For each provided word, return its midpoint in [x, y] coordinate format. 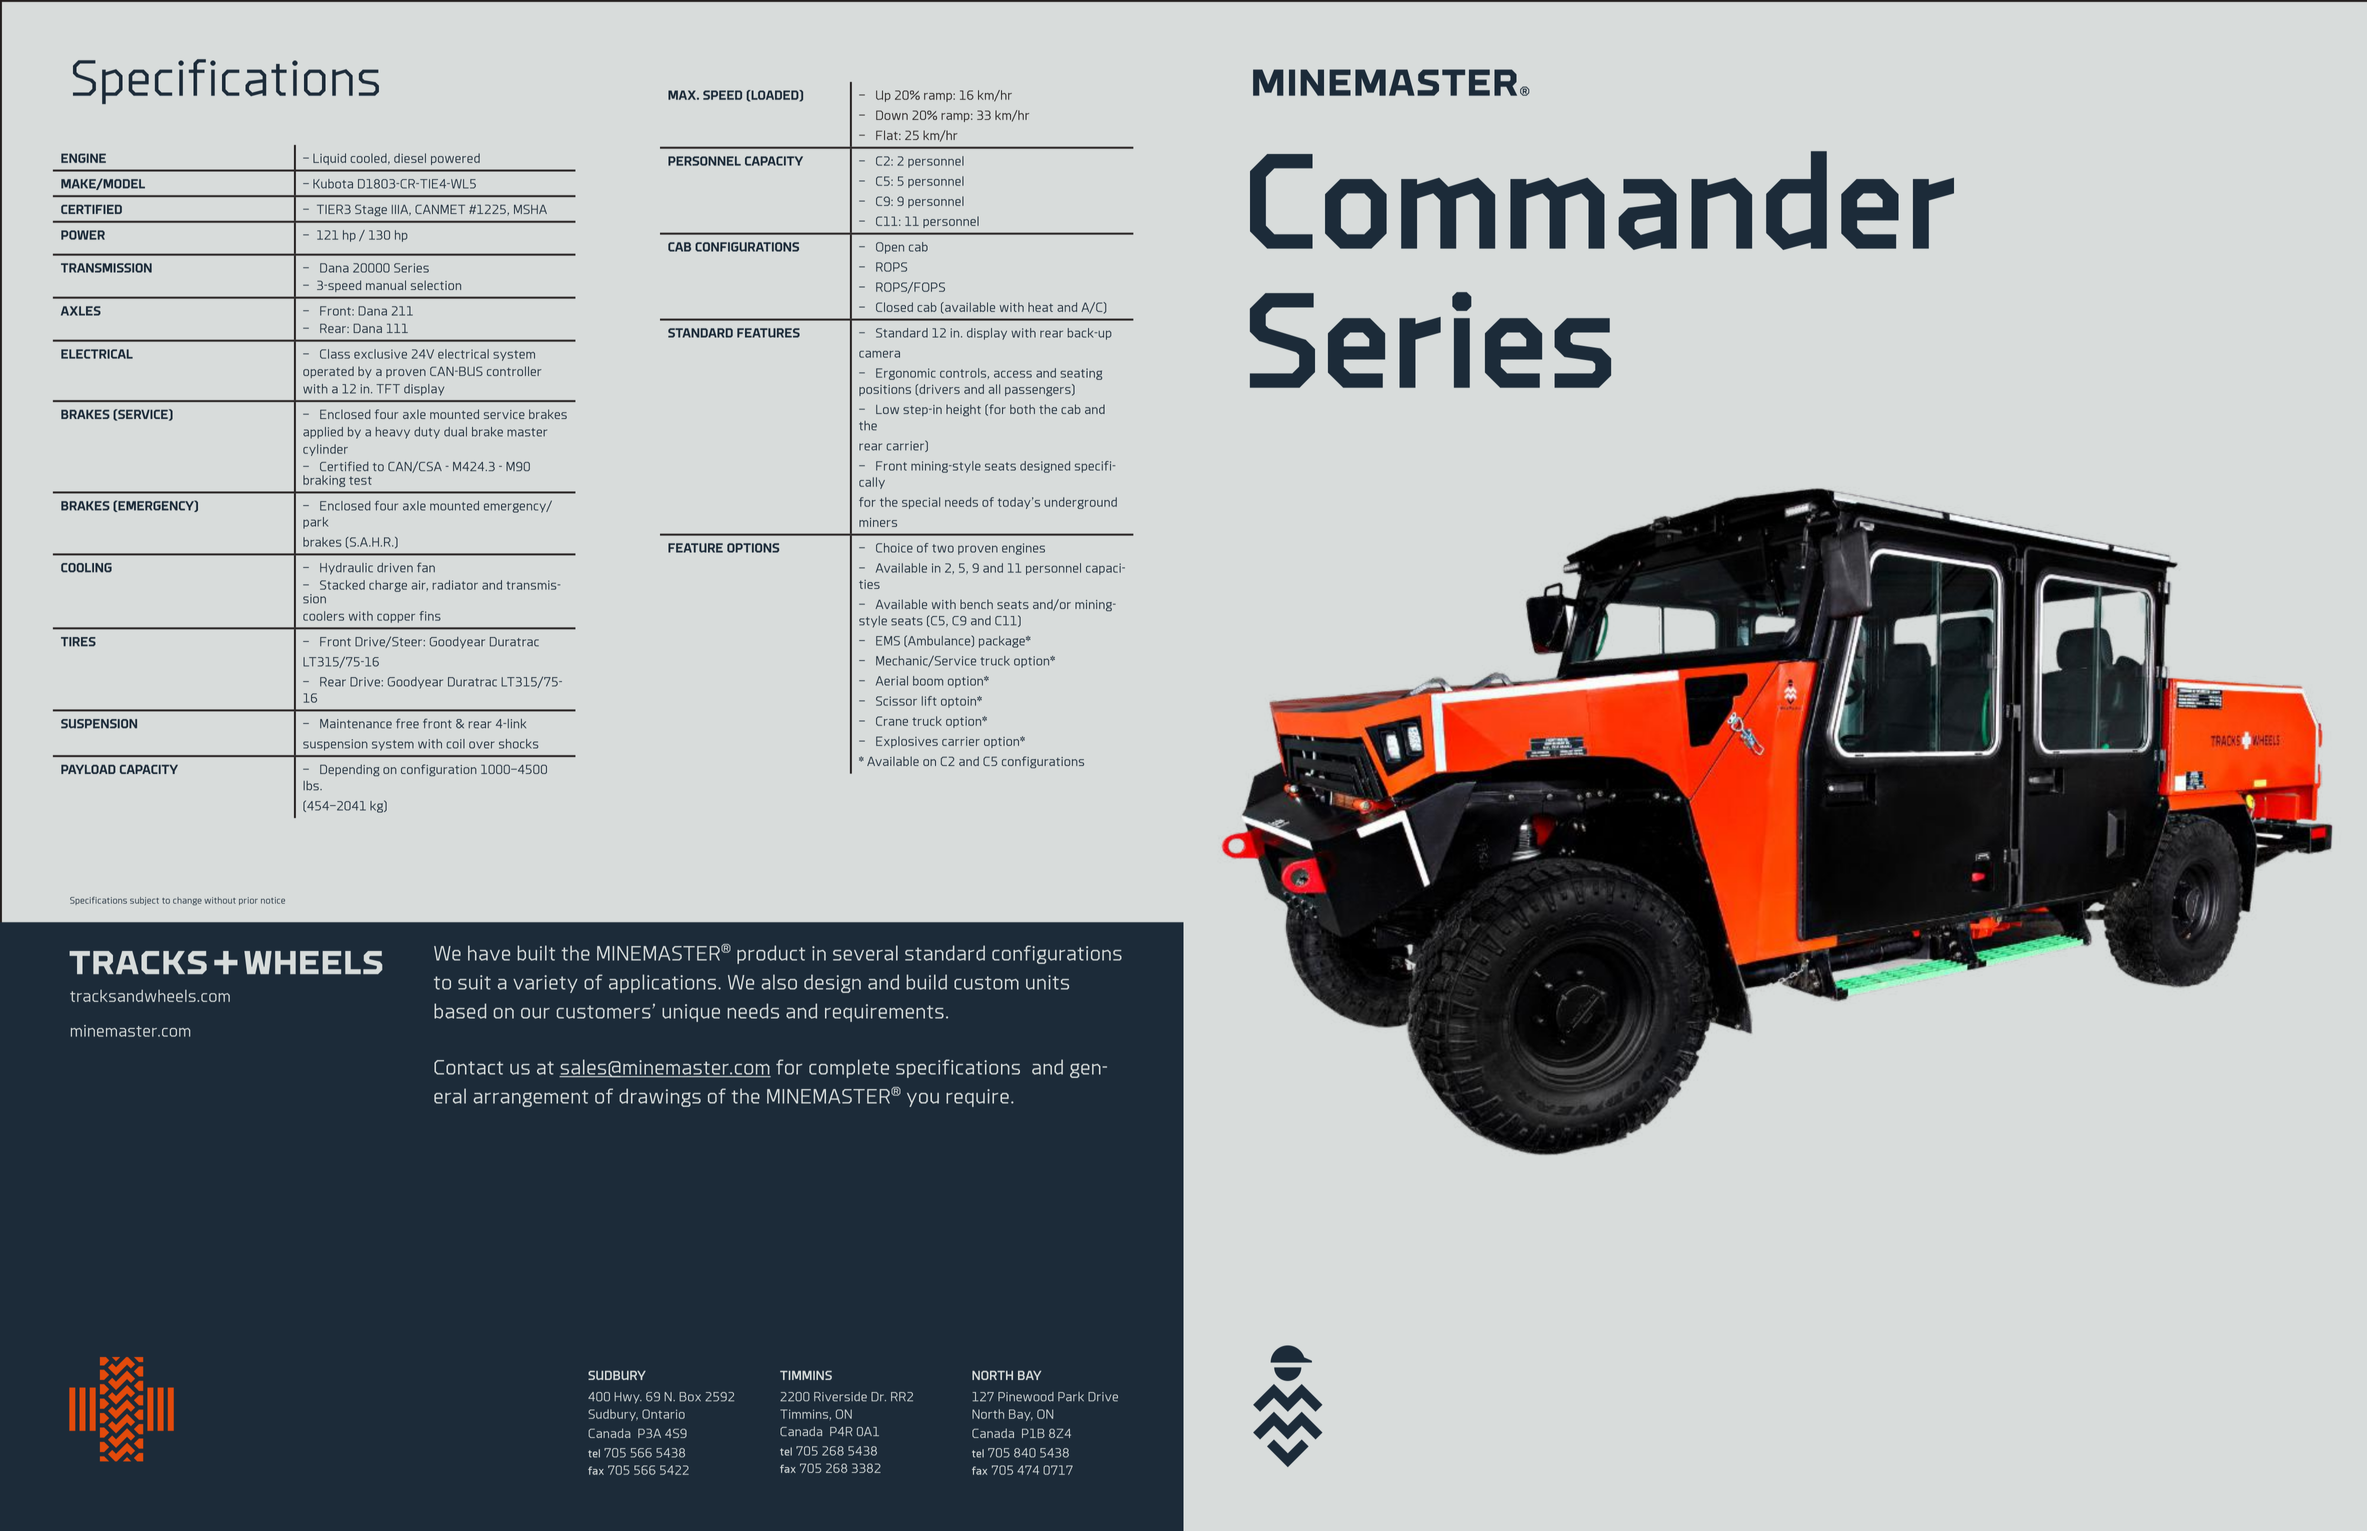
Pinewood [1026, 1397]
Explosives [907, 742]
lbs [312, 786]
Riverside [840, 1397]
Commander [1602, 200]
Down [892, 115]
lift [929, 701]
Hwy [628, 1398]
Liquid [329, 159]
